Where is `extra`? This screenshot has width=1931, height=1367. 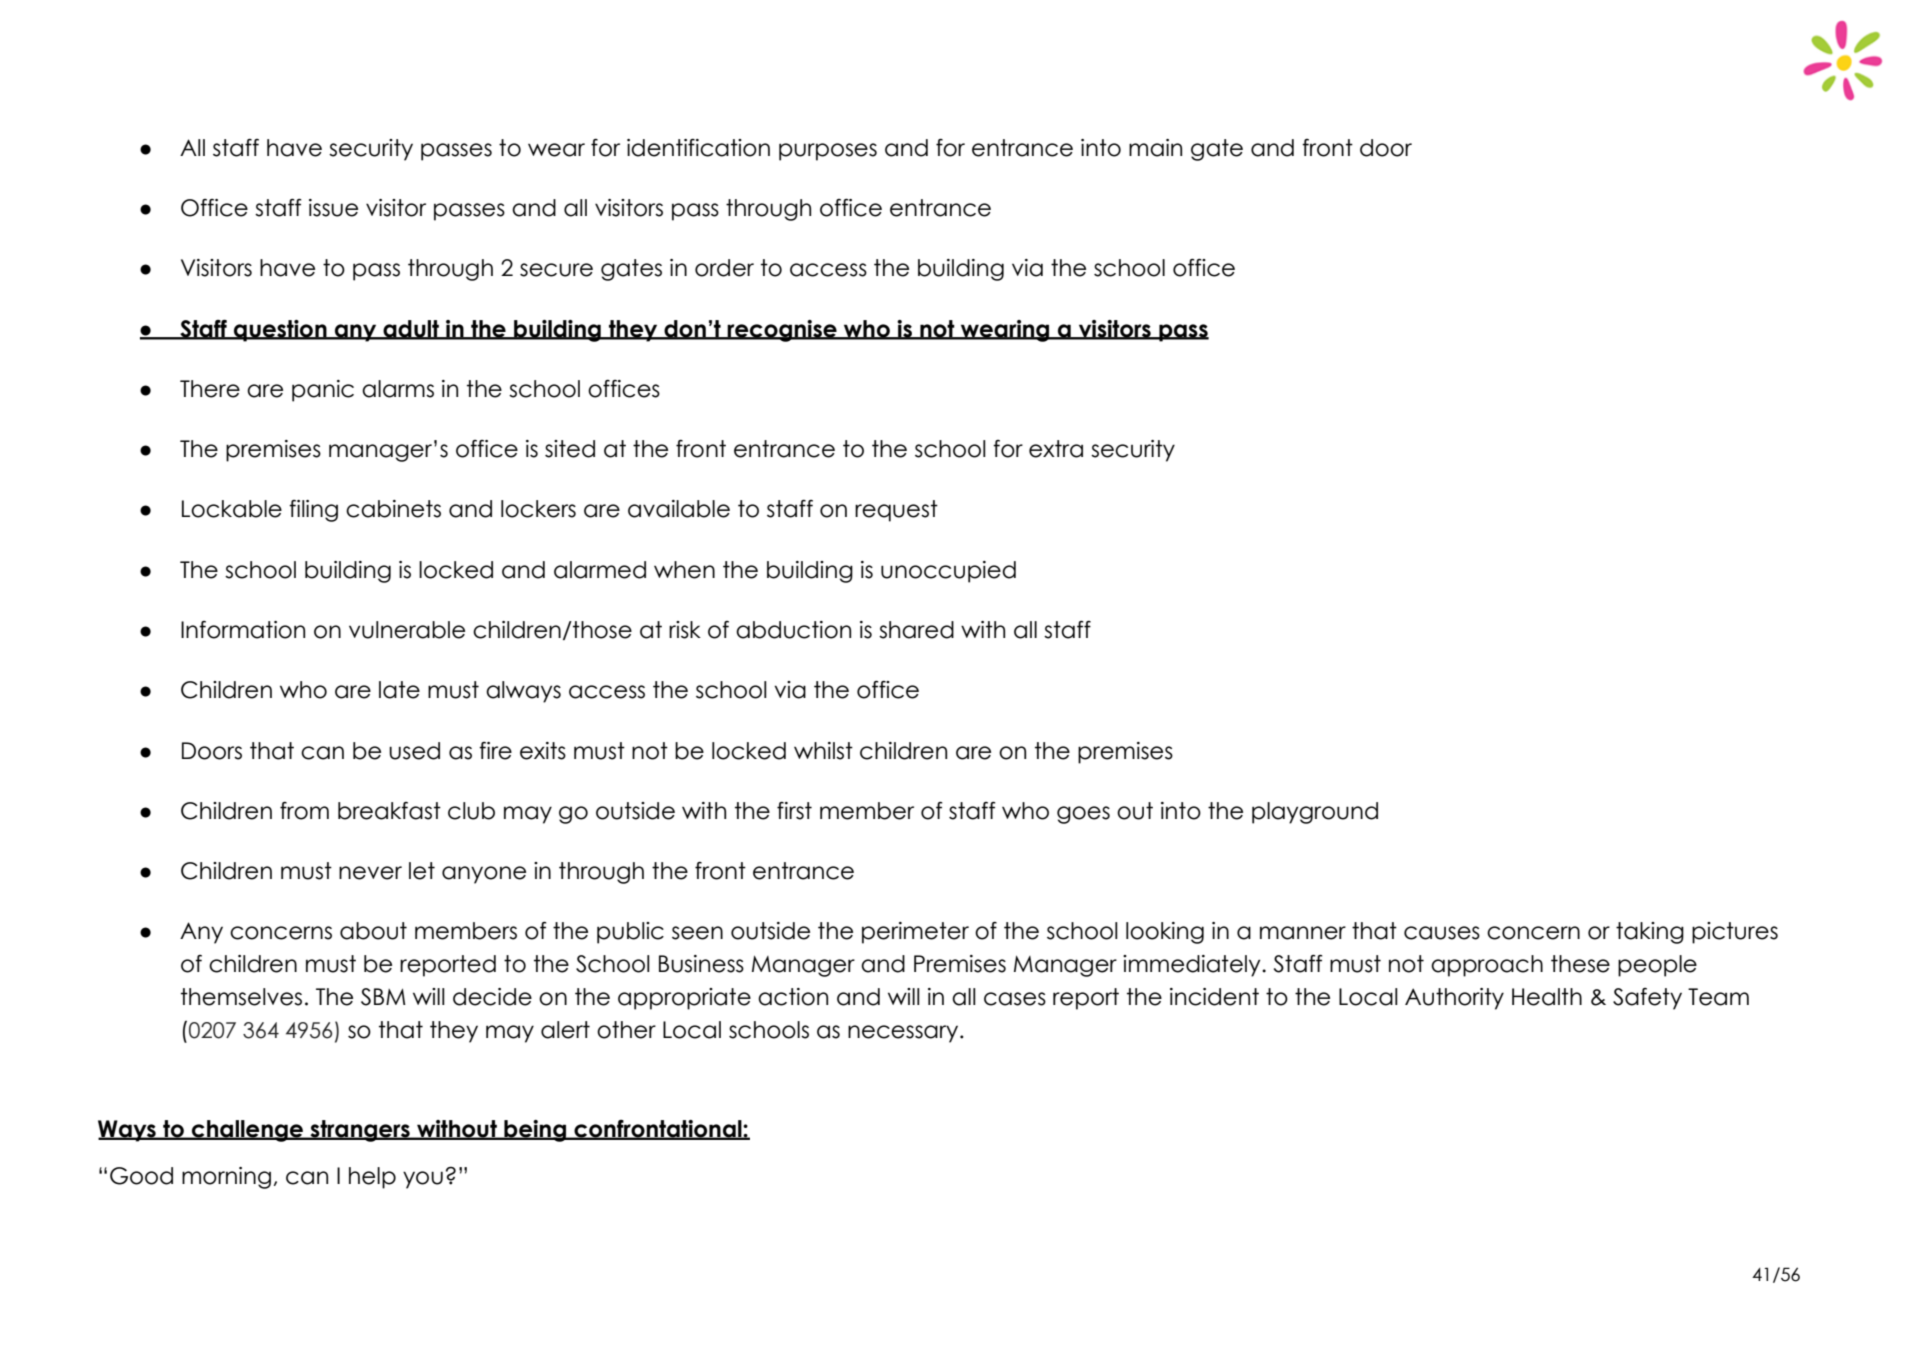
extra is located at coordinates (1056, 449).
